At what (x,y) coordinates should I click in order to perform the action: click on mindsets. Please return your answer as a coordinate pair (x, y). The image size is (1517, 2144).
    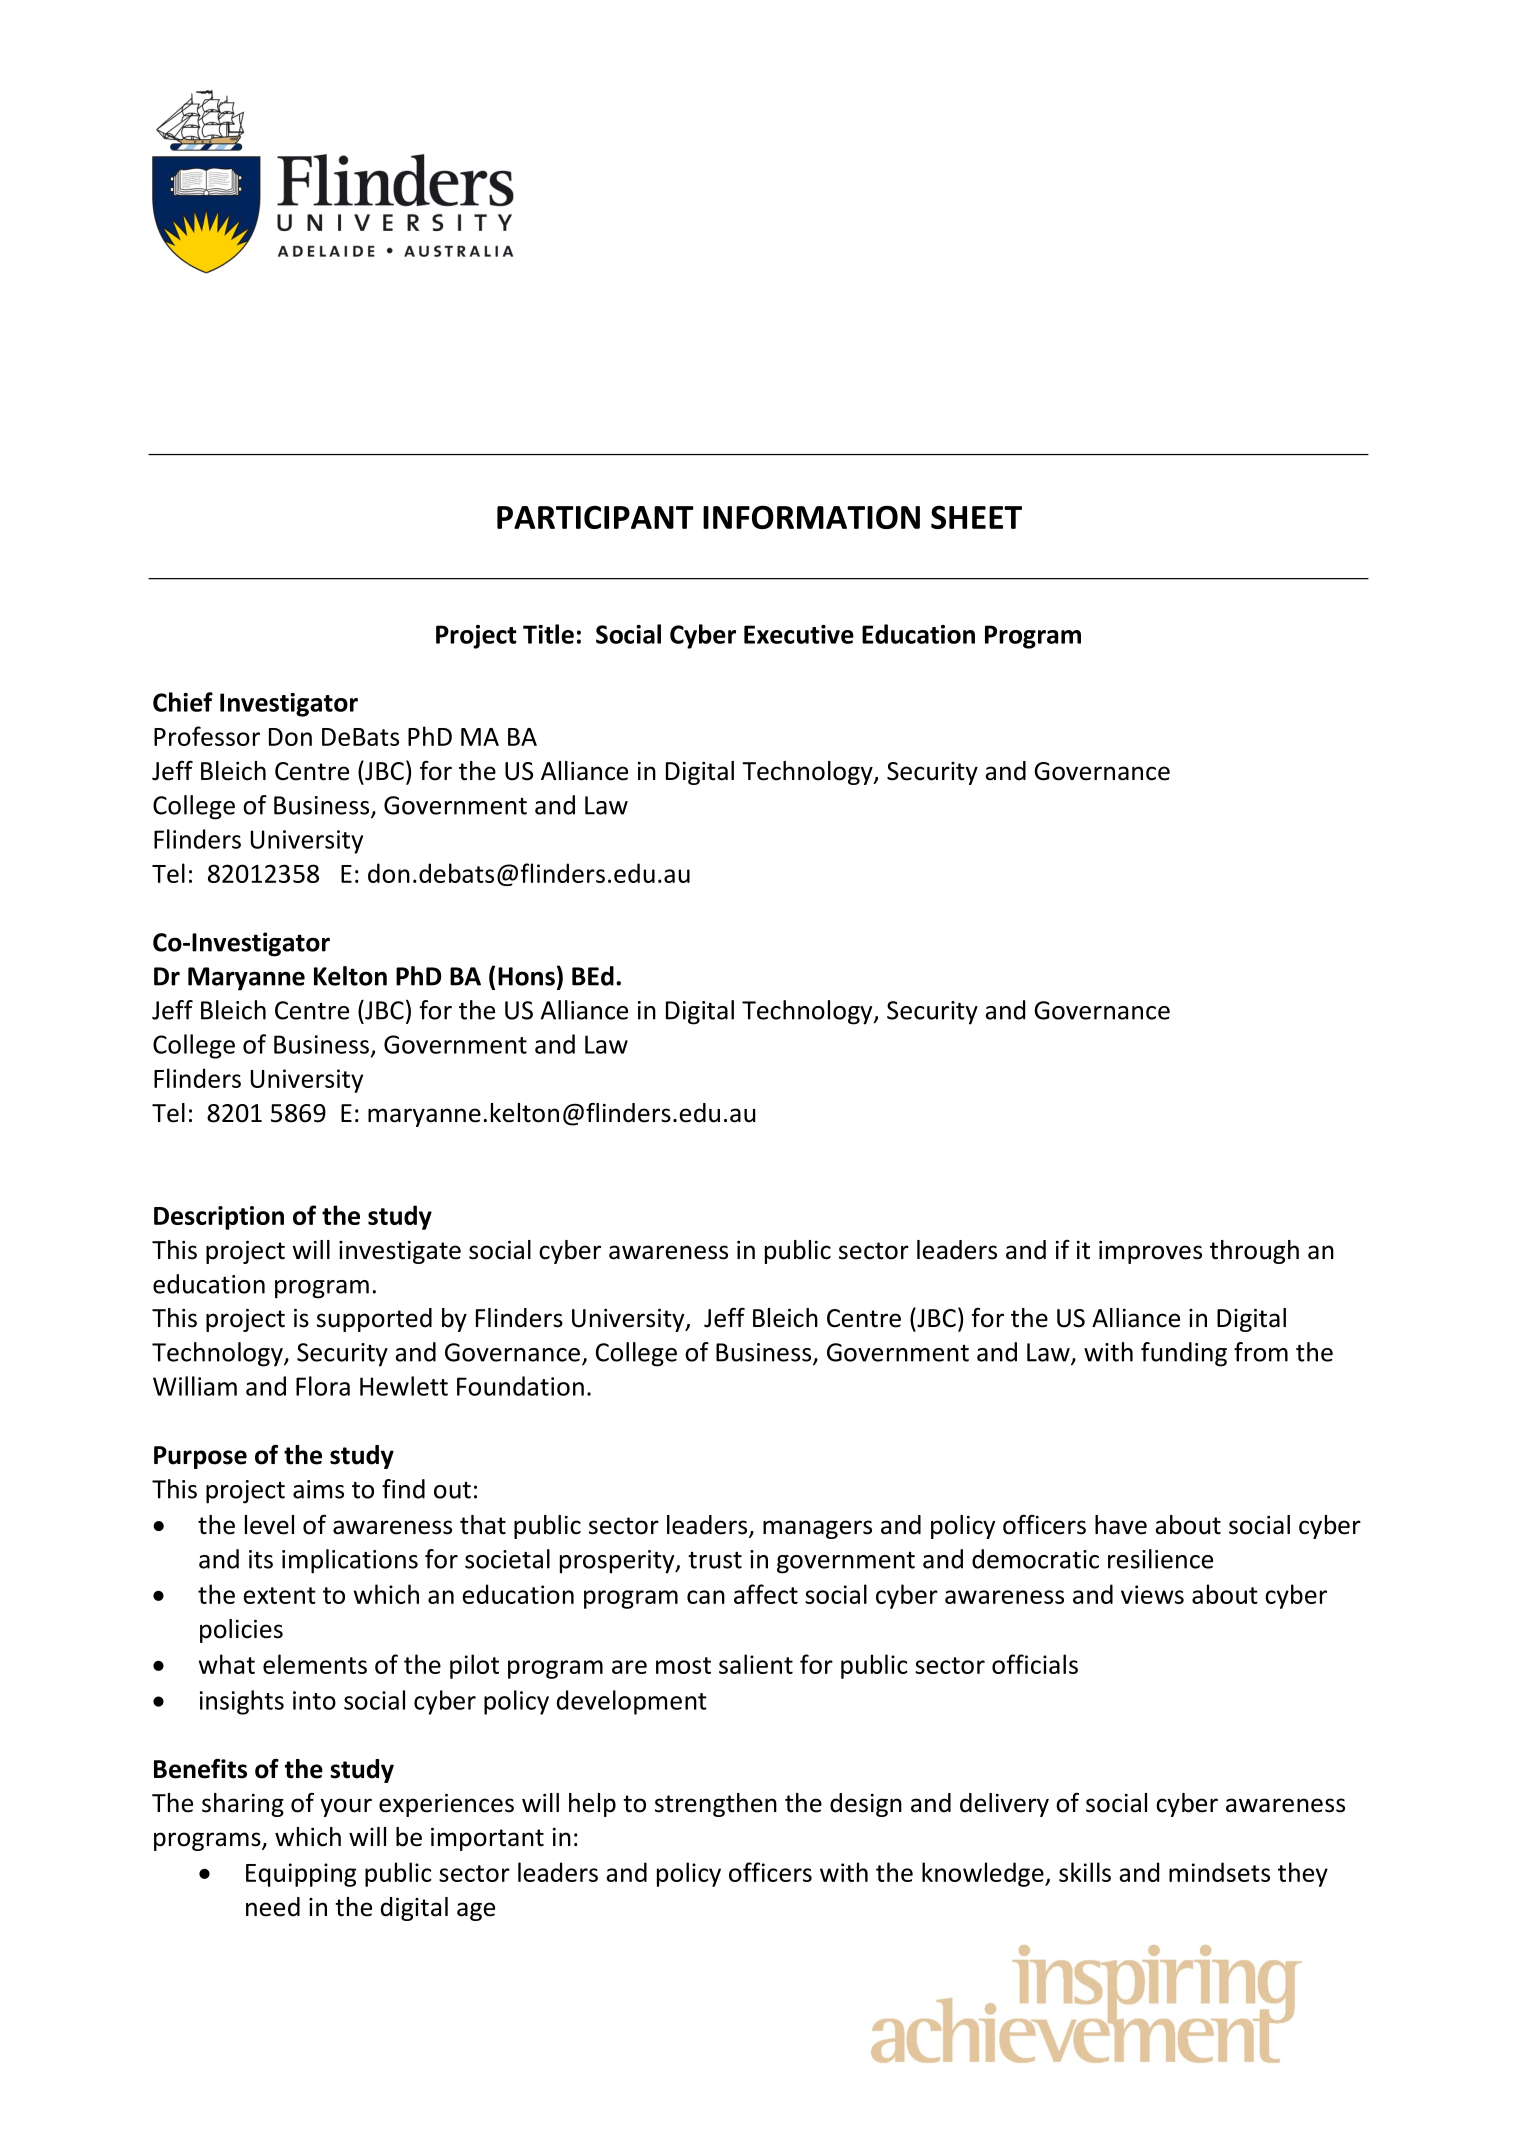
    Looking at the image, I should click on (1219, 1872).
